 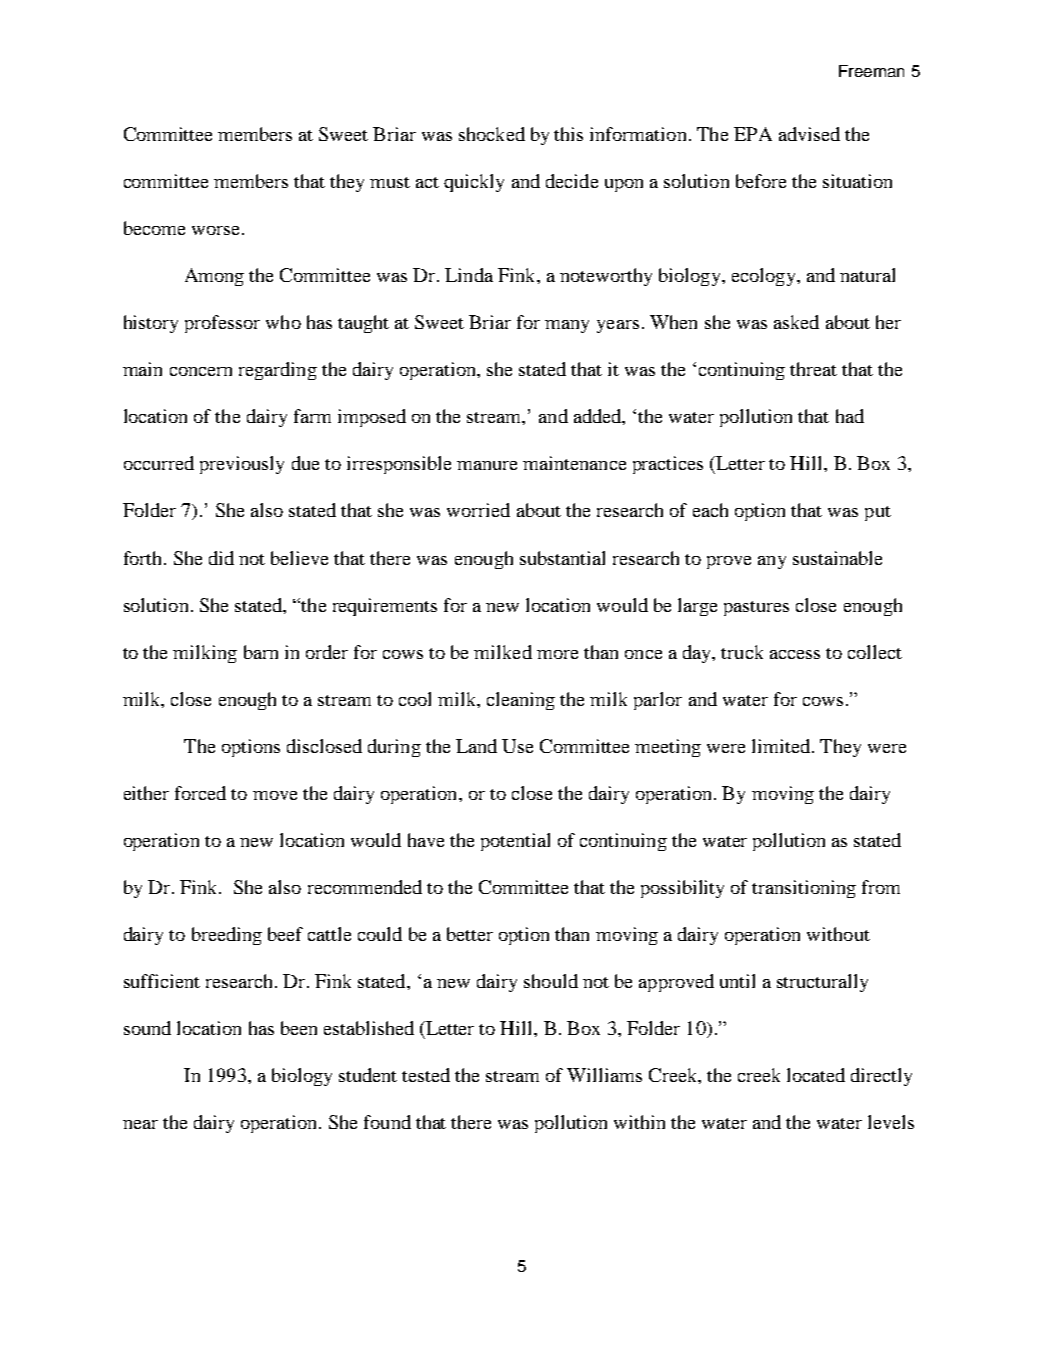 I want to click on located, so click(x=816, y=1075).
